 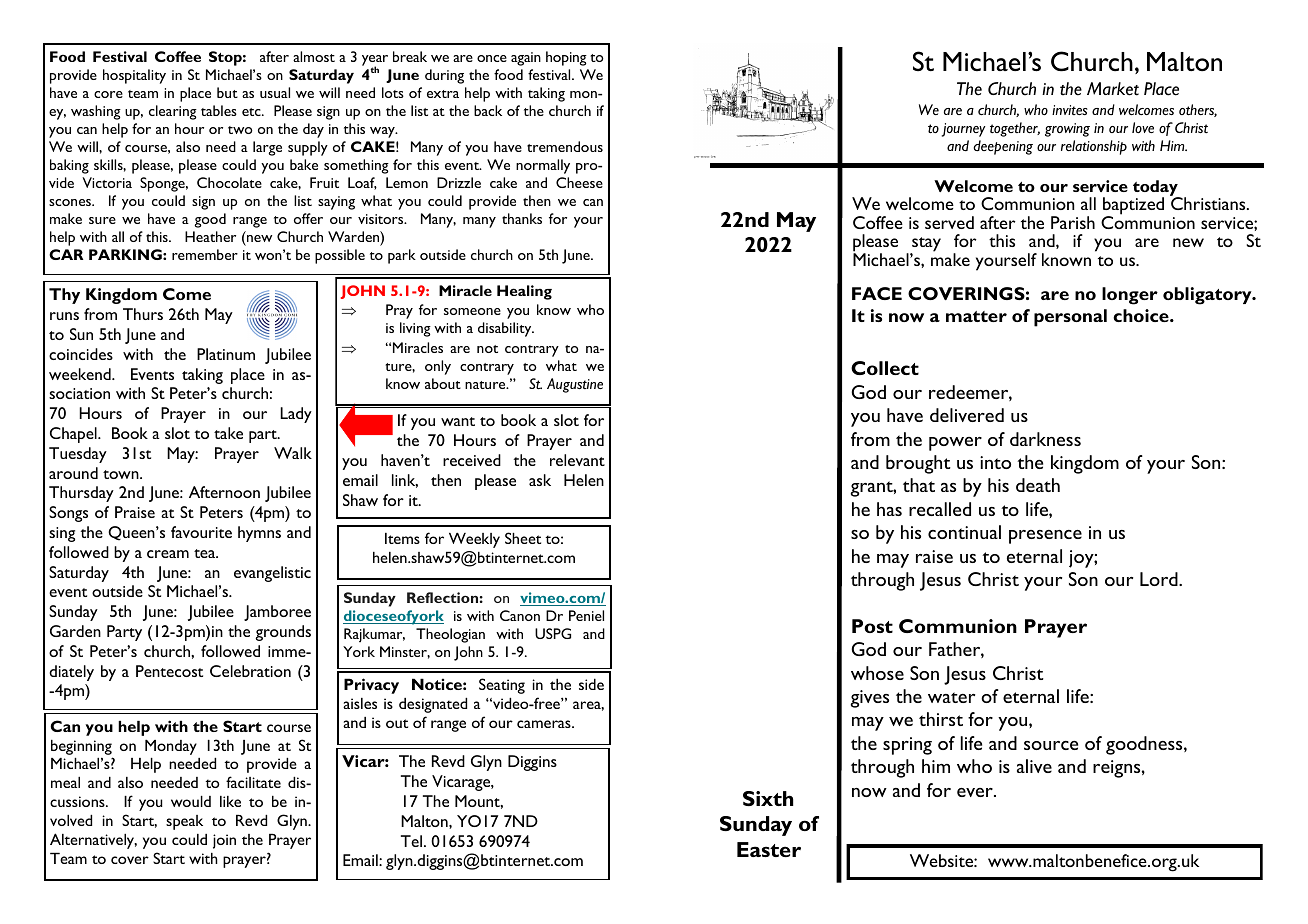 I want to click on disability, so click(x=506, y=329).
